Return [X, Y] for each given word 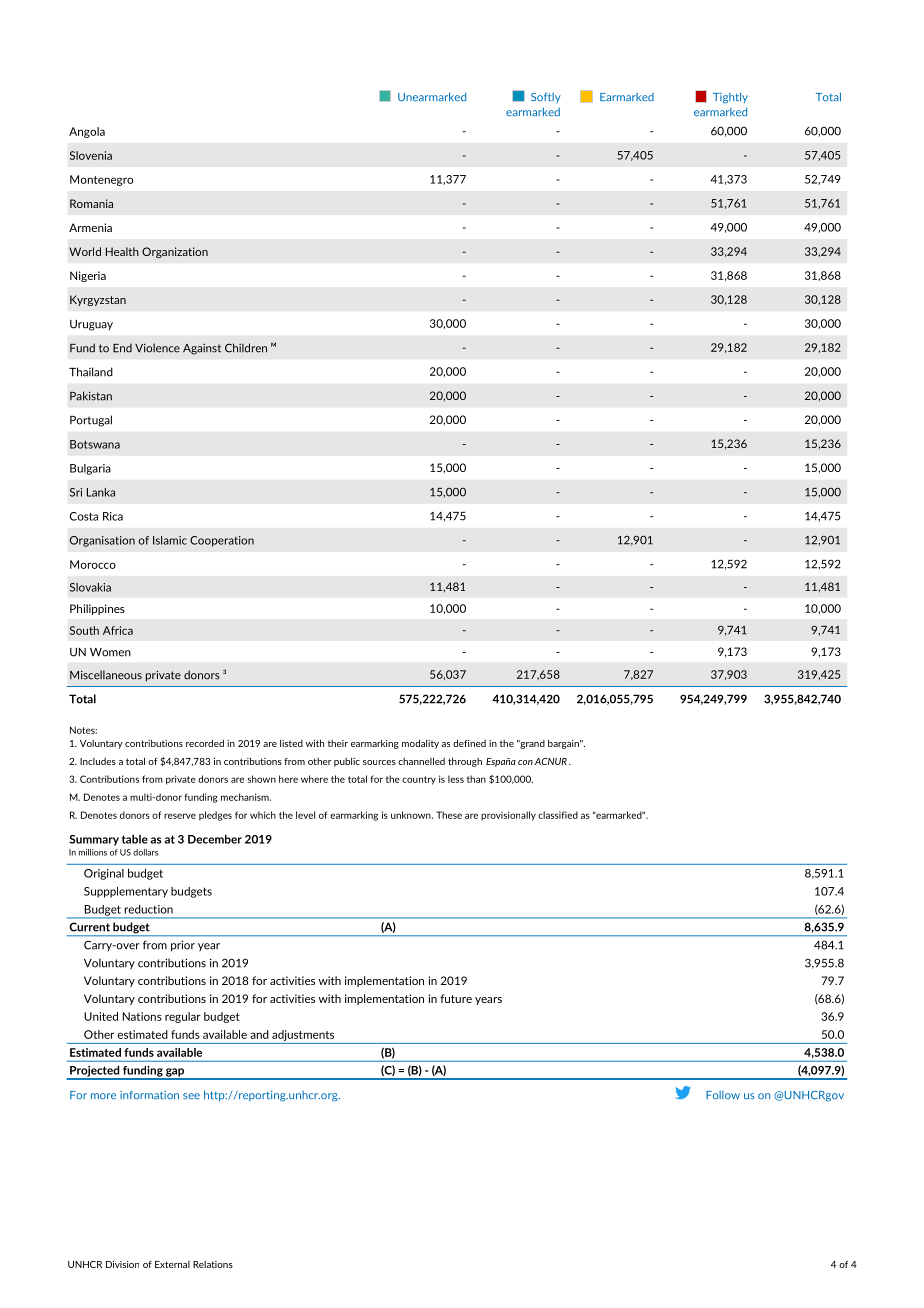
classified [558, 815]
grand [531, 744]
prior [183, 946]
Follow [723, 1095]
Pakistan [91, 396]
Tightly [730, 98]
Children [246, 348]
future [456, 998]
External [172, 1264]
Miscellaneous [106, 675]
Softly [546, 98]
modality [420, 744]
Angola [87, 132]
